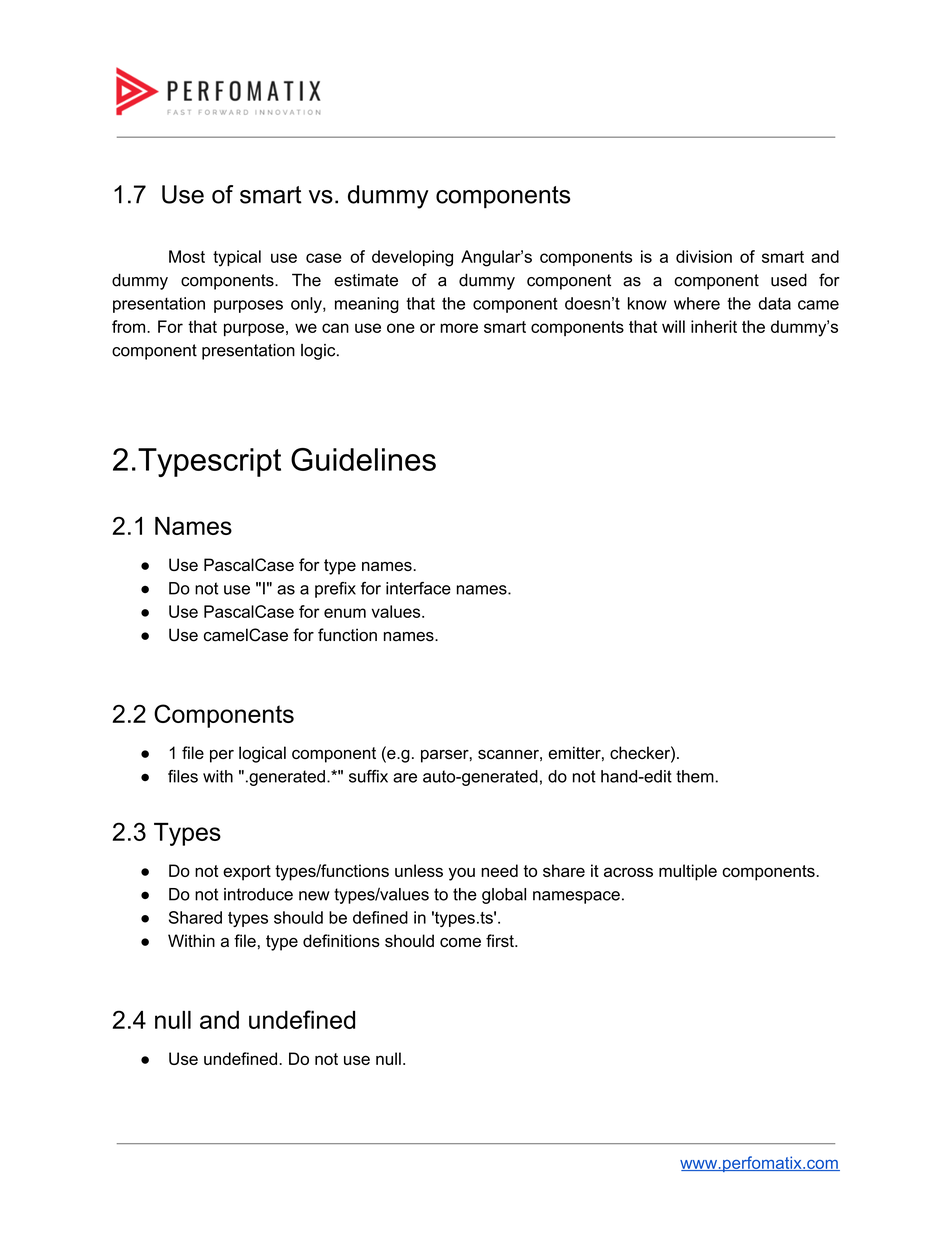 The width and height of the image is (952, 1233). Describe the element at coordinates (695, 776) in the image. I see `them` at that location.
